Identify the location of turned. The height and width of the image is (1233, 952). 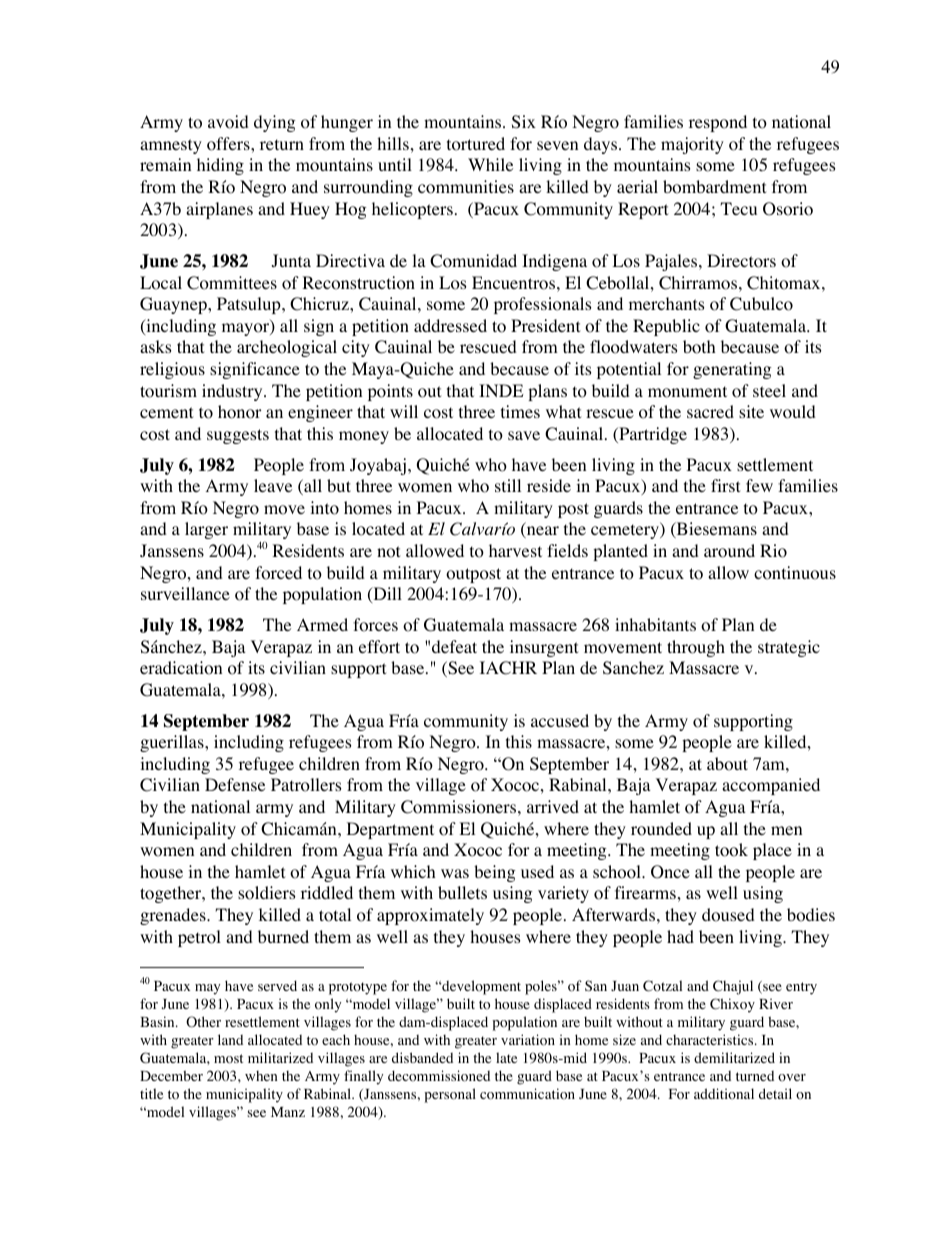
(755, 1076).
